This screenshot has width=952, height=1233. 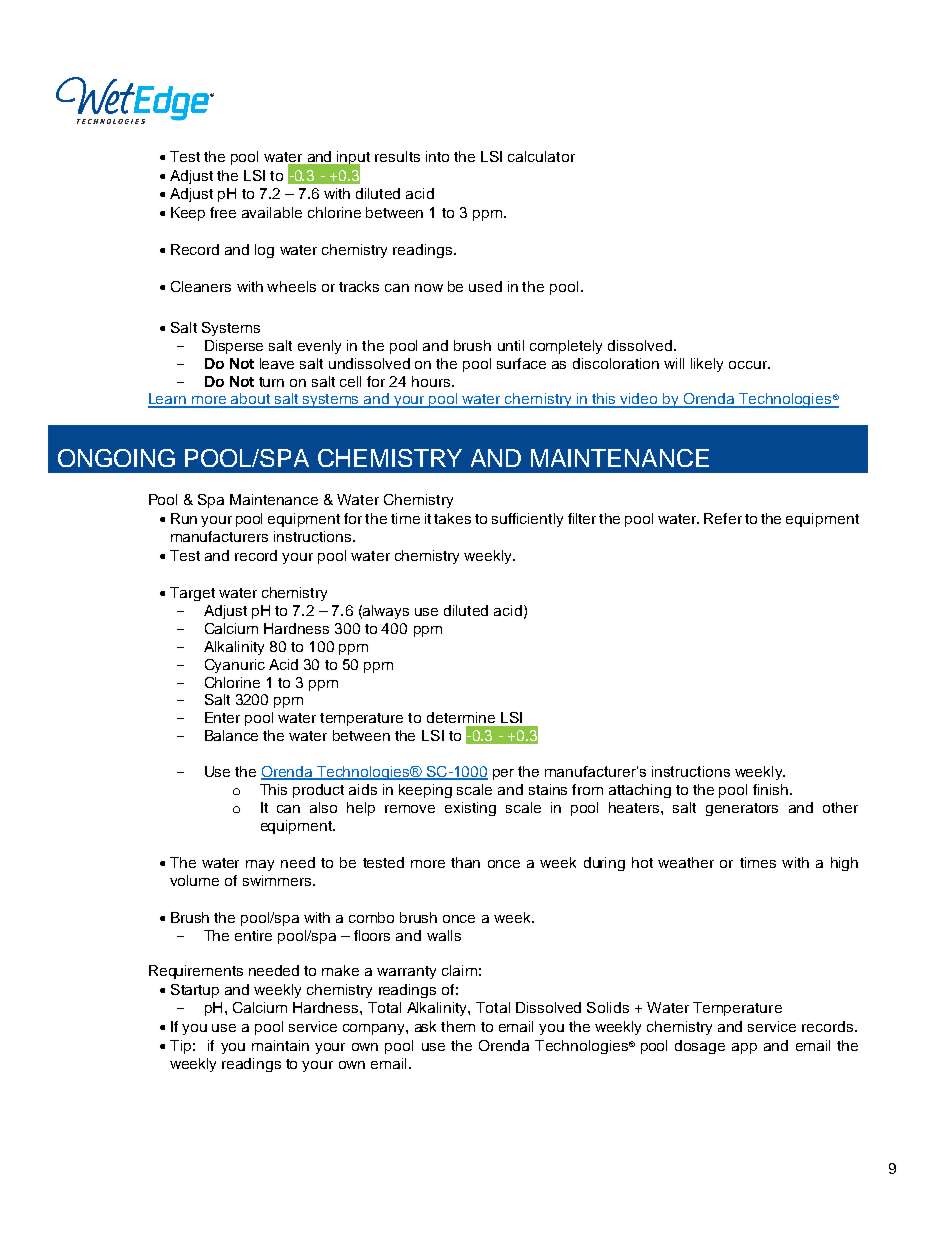 What do you see at coordinates (116, 458) in the screenshot?
I see `ONGOING` at bounding box center [116, 458].
